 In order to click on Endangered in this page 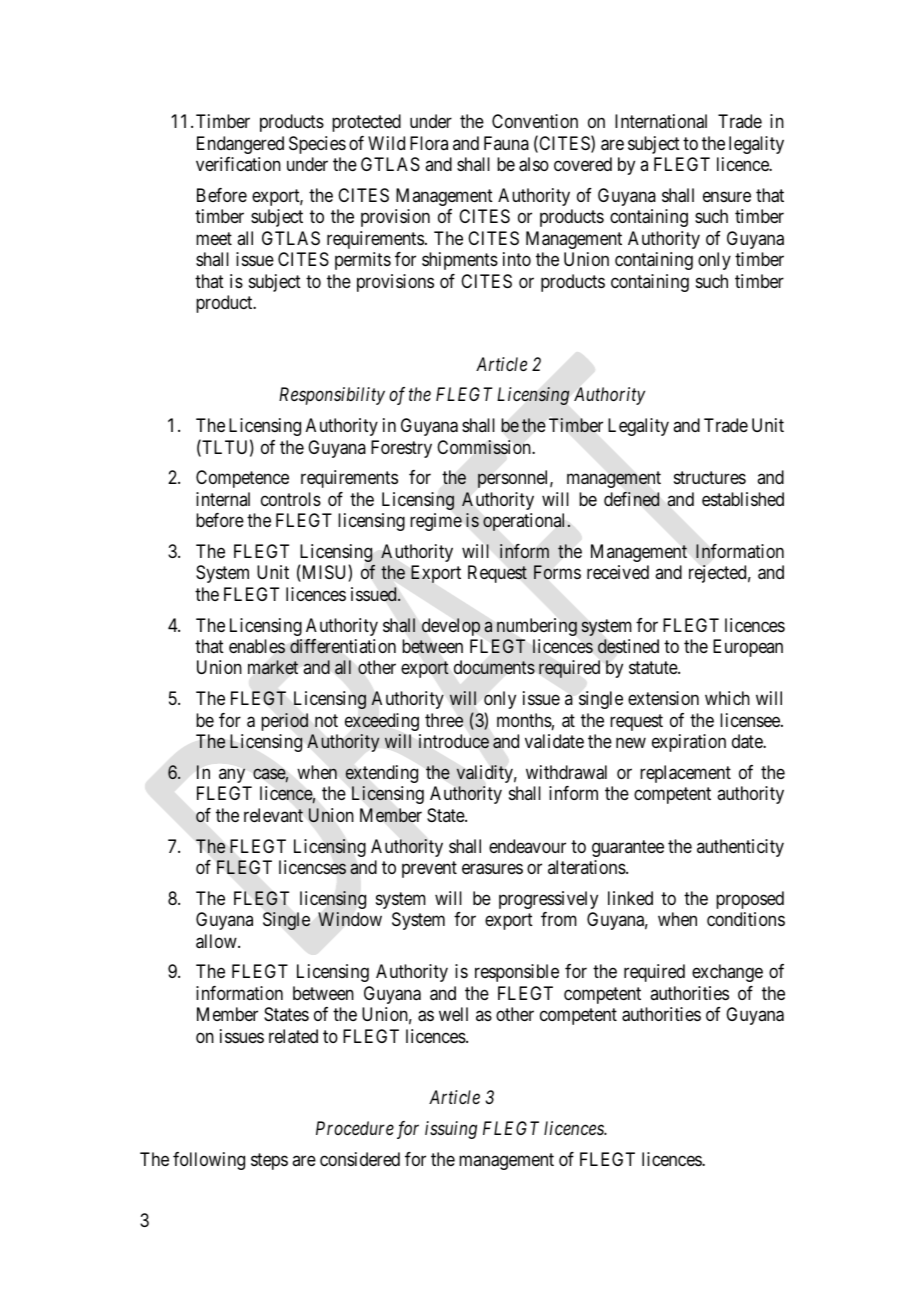, I will do `click(240, 145)`.
